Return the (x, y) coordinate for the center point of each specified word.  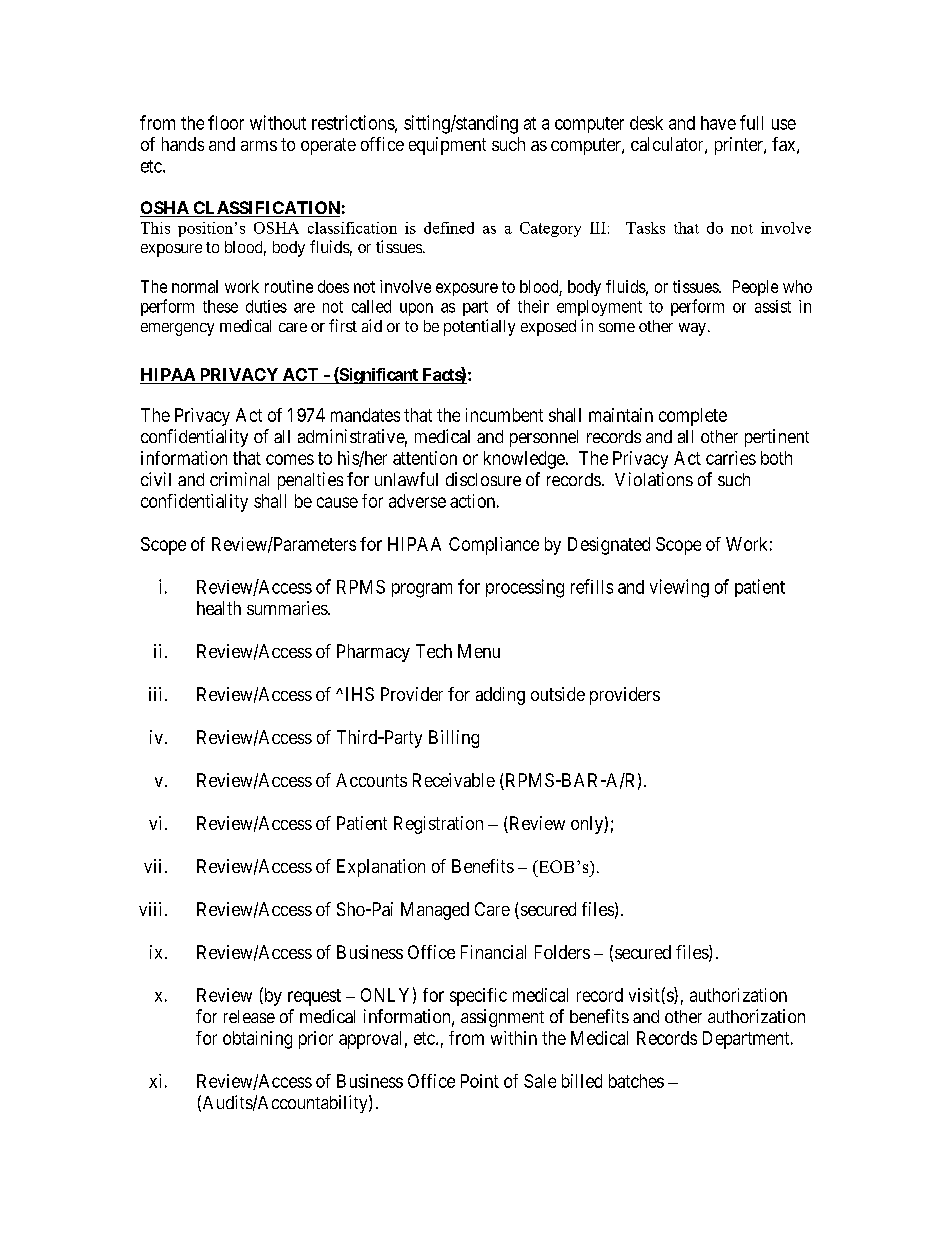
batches (636, 1081)
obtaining (257, 1040)
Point (480, 1081)
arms (259, 146)
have (718, 123)
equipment (447, 146)
